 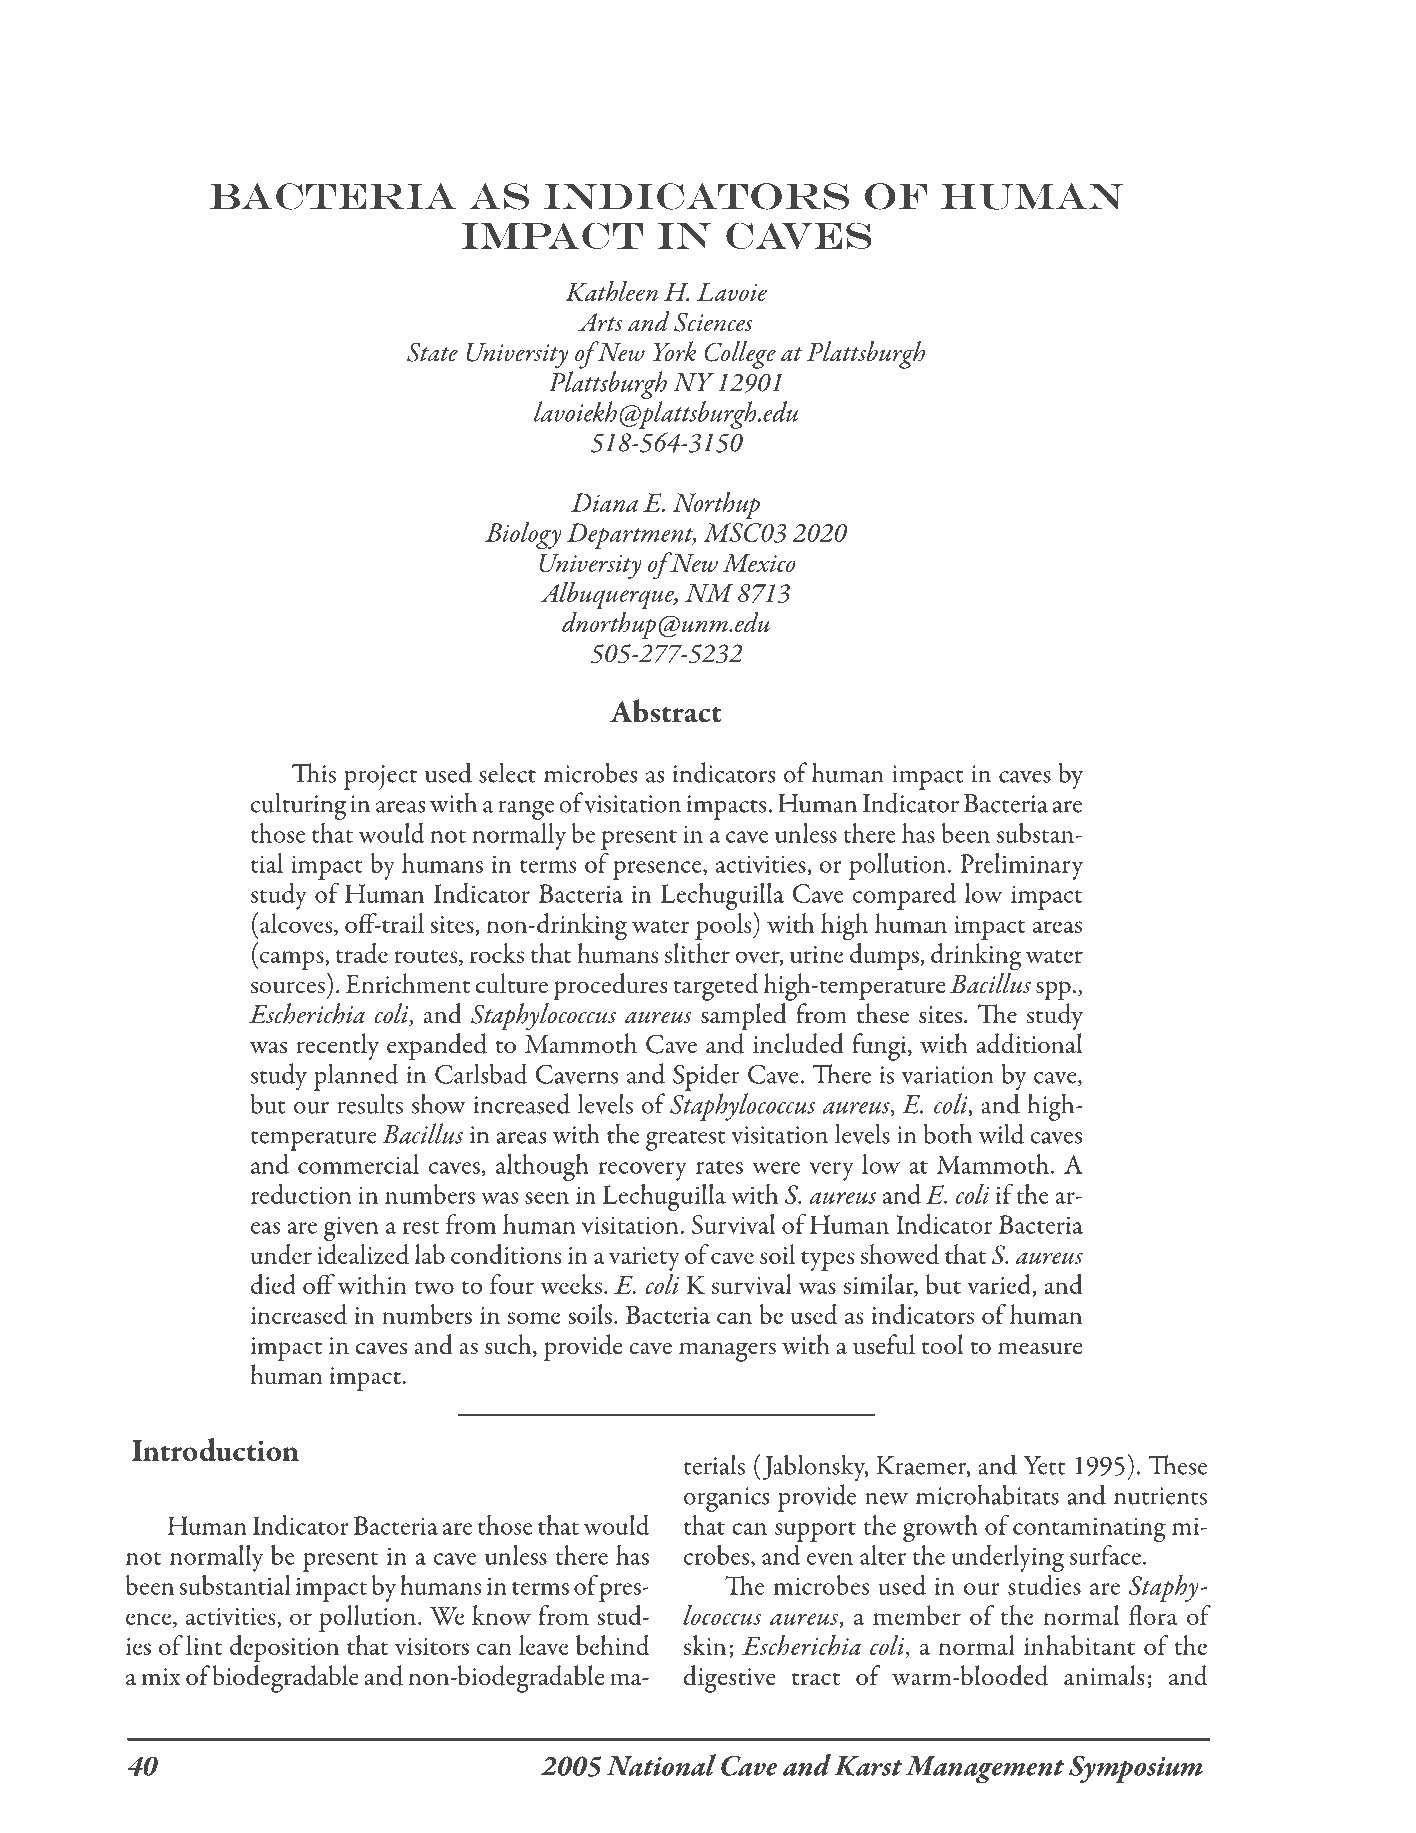 I want to click on additional, so click(x=1030, y=1043).
